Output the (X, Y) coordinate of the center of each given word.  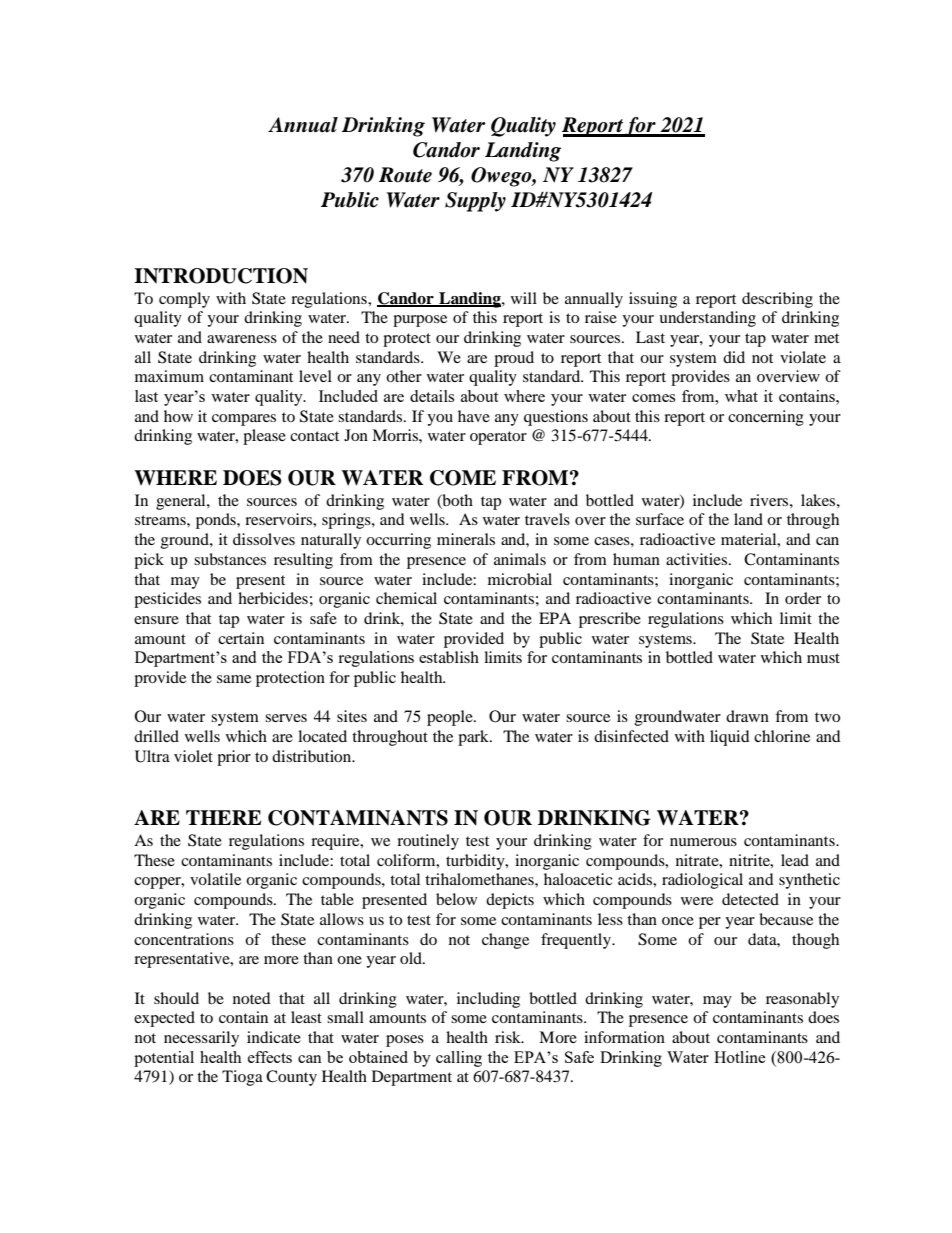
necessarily (201, 1039)
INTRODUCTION (221, 276)
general (182, 502)
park (474, 738)
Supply (475, 202)
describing (777, 300)
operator (498, 438)
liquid (730, 738)
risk (509, 1037)
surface (660, 519)
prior (234, 758)
